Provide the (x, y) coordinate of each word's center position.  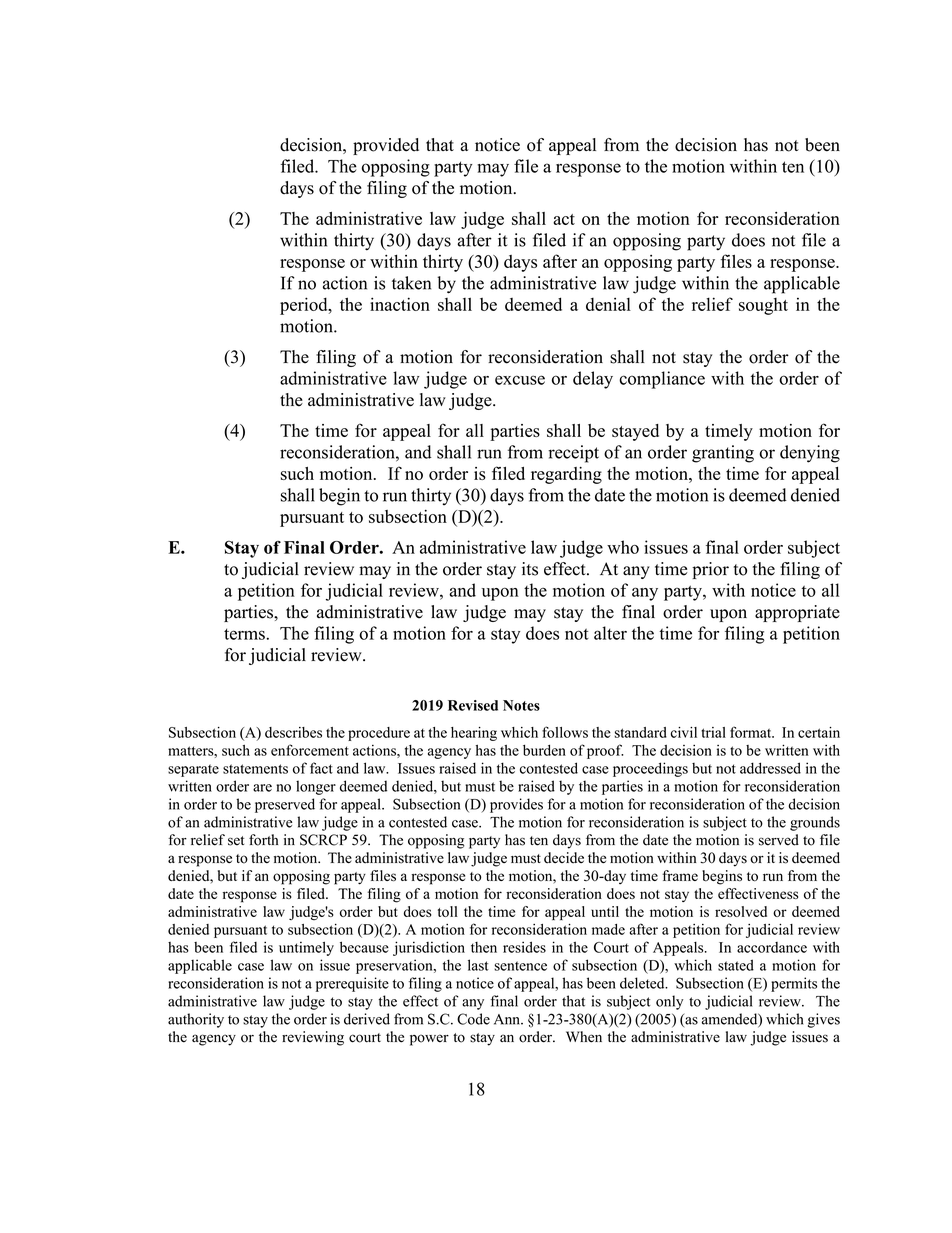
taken (411, 283)
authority (196, 1020)
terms (245, 634)
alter (610, 633)
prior (710, 570)
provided (386, 146)
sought (763, 306)
